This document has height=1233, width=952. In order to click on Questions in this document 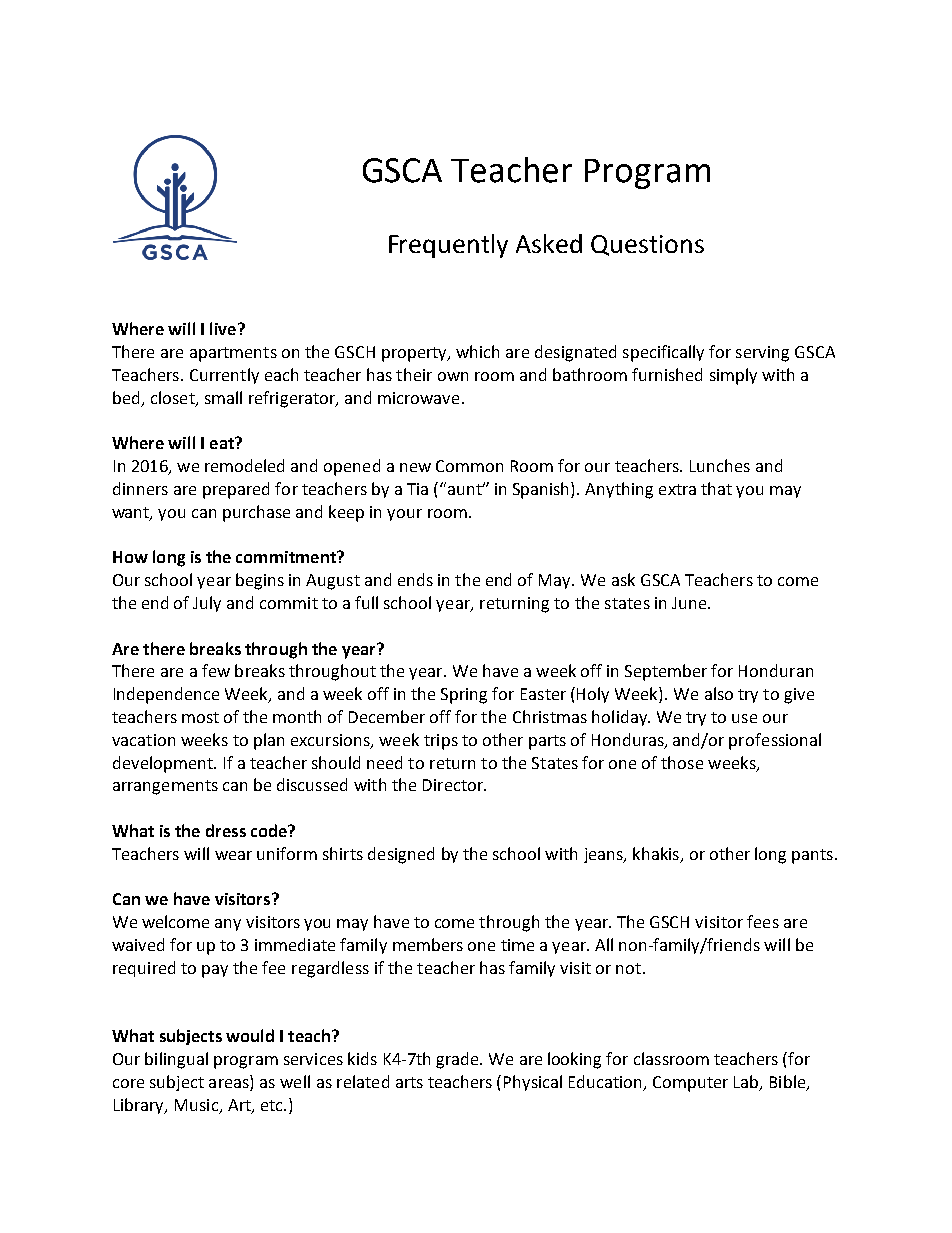, I will do `click(647, 245)`.
